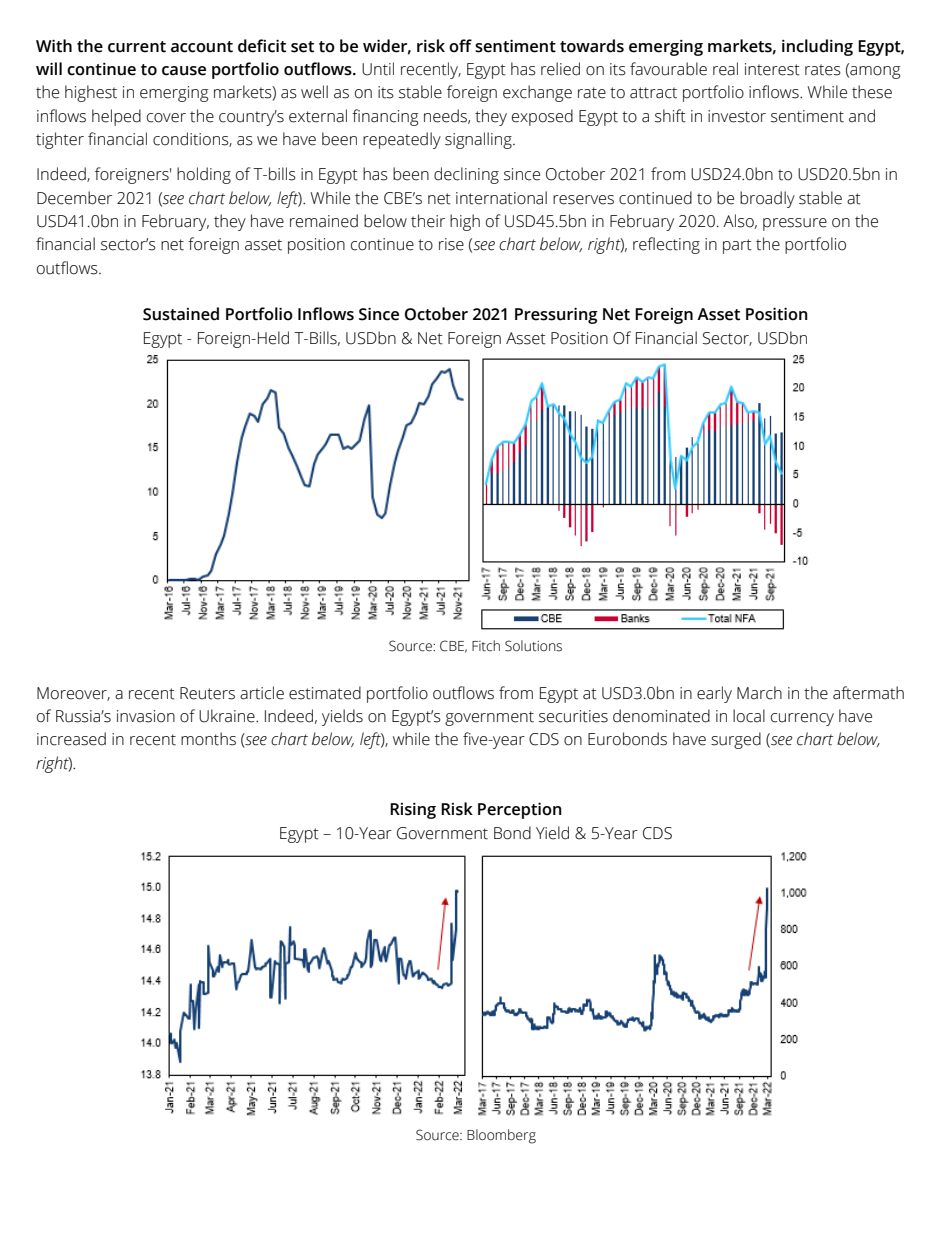 The width and height of the document is (952, 1233). What do you see at coordinates (486, 646) in the document?
I see `Fitch` at bounding box center [486, 646].
